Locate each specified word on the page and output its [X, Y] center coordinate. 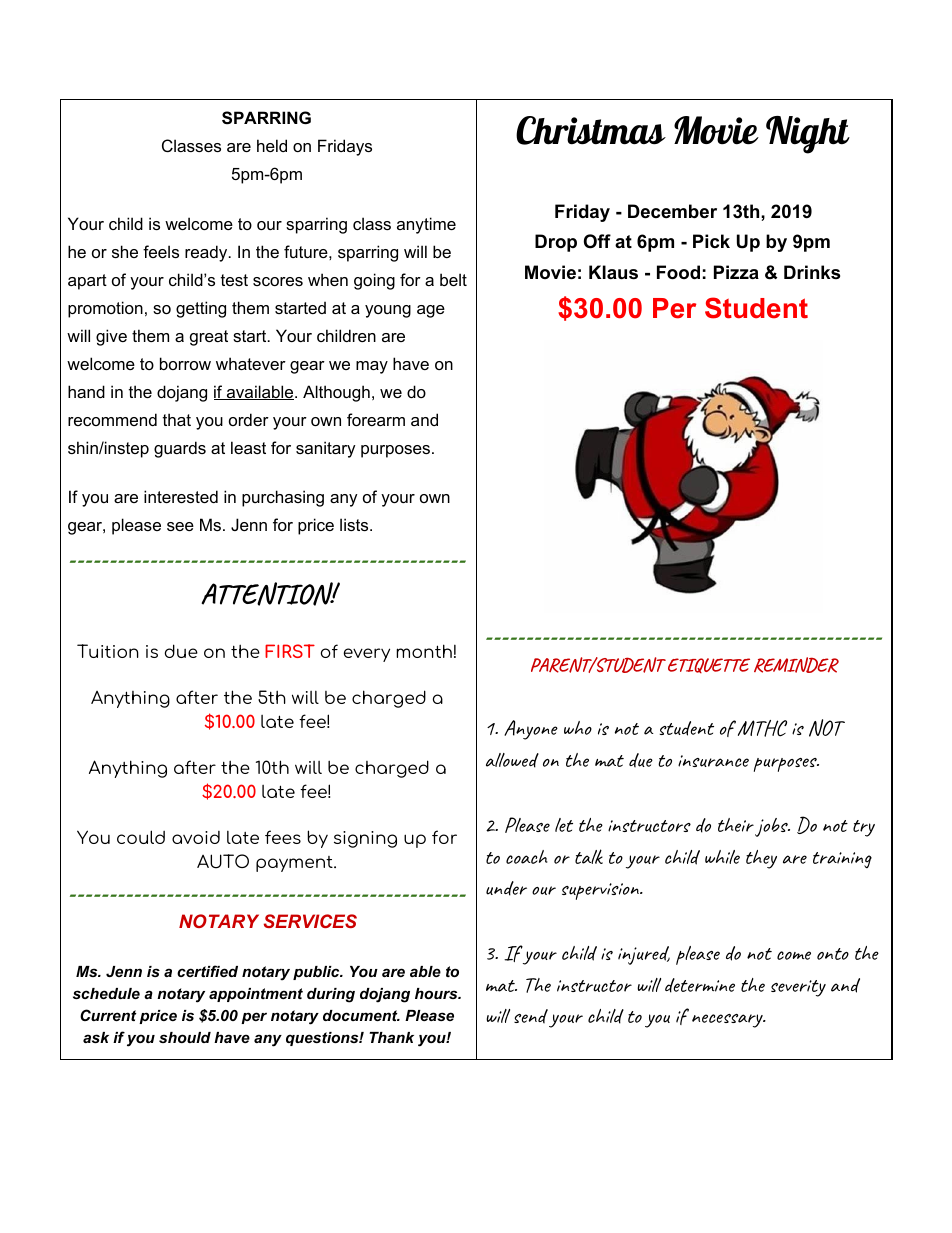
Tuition [108, 651]
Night [808, 135]
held [272, 145]
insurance [713, 761]
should [185, 1037]
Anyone [531, 730]
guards [180, 449]
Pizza [736, 272]
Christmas [591, 130]
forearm [376, 419]
